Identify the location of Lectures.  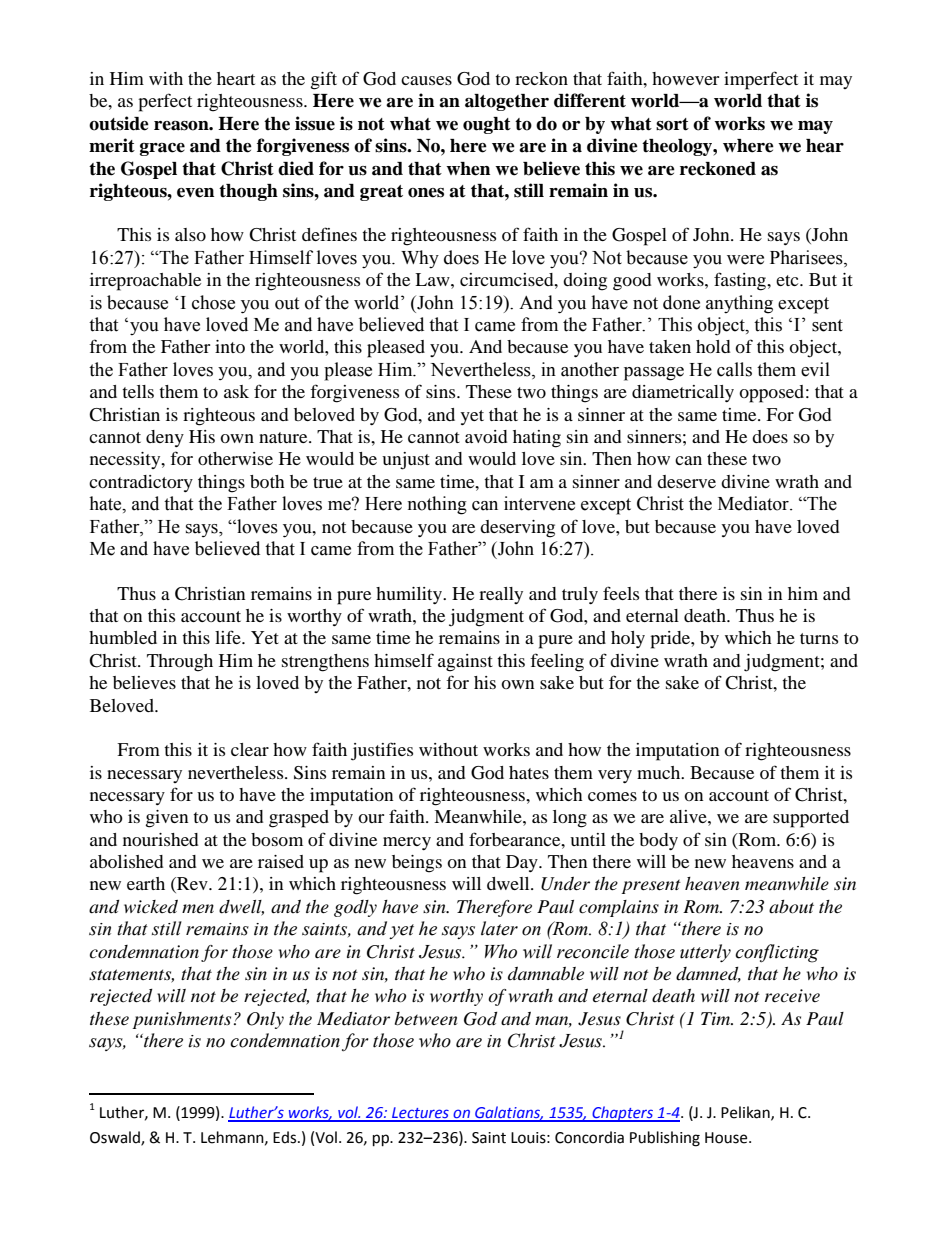
(420, 1114).
